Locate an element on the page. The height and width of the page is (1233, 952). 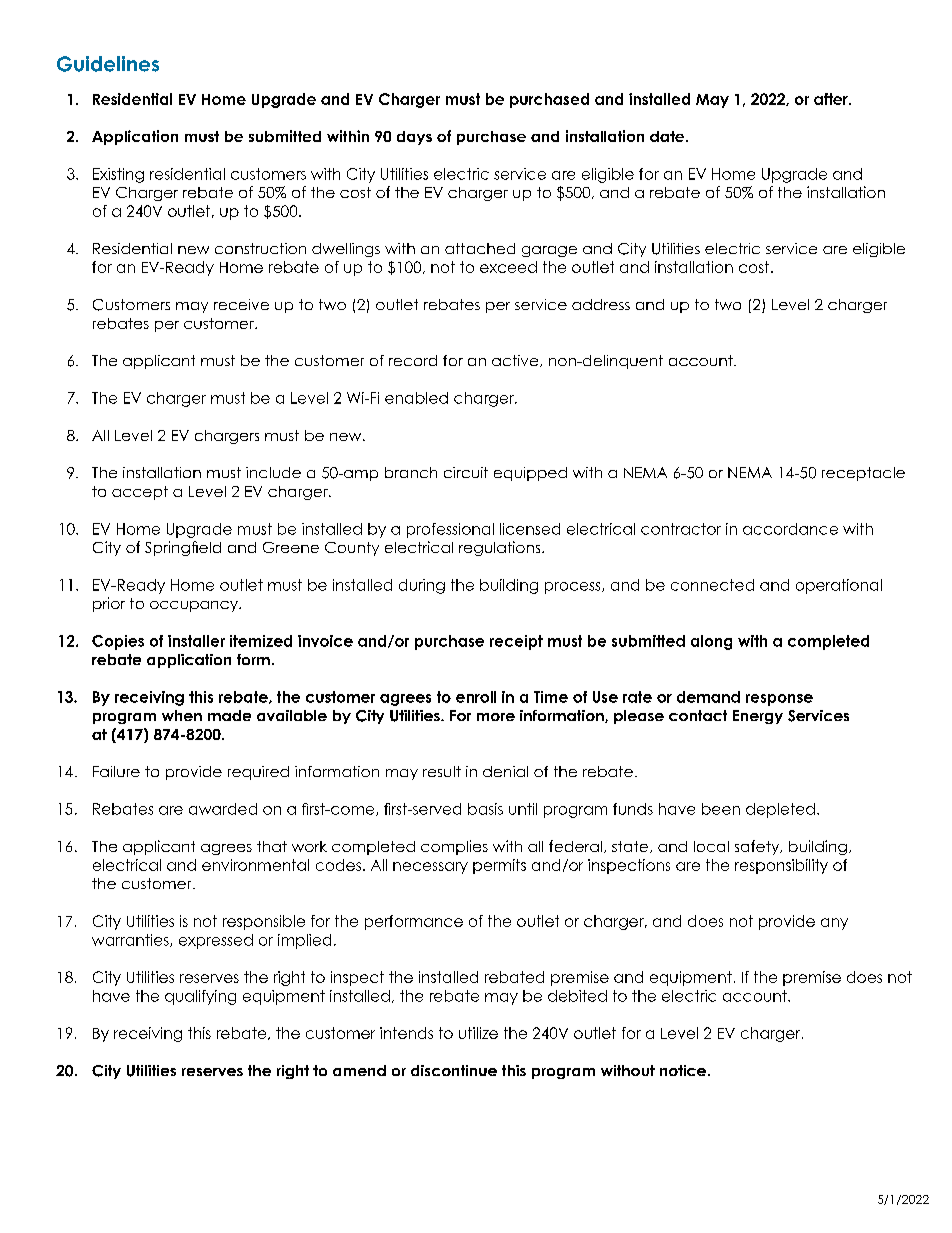
address is located at coordinates (601, 304).
